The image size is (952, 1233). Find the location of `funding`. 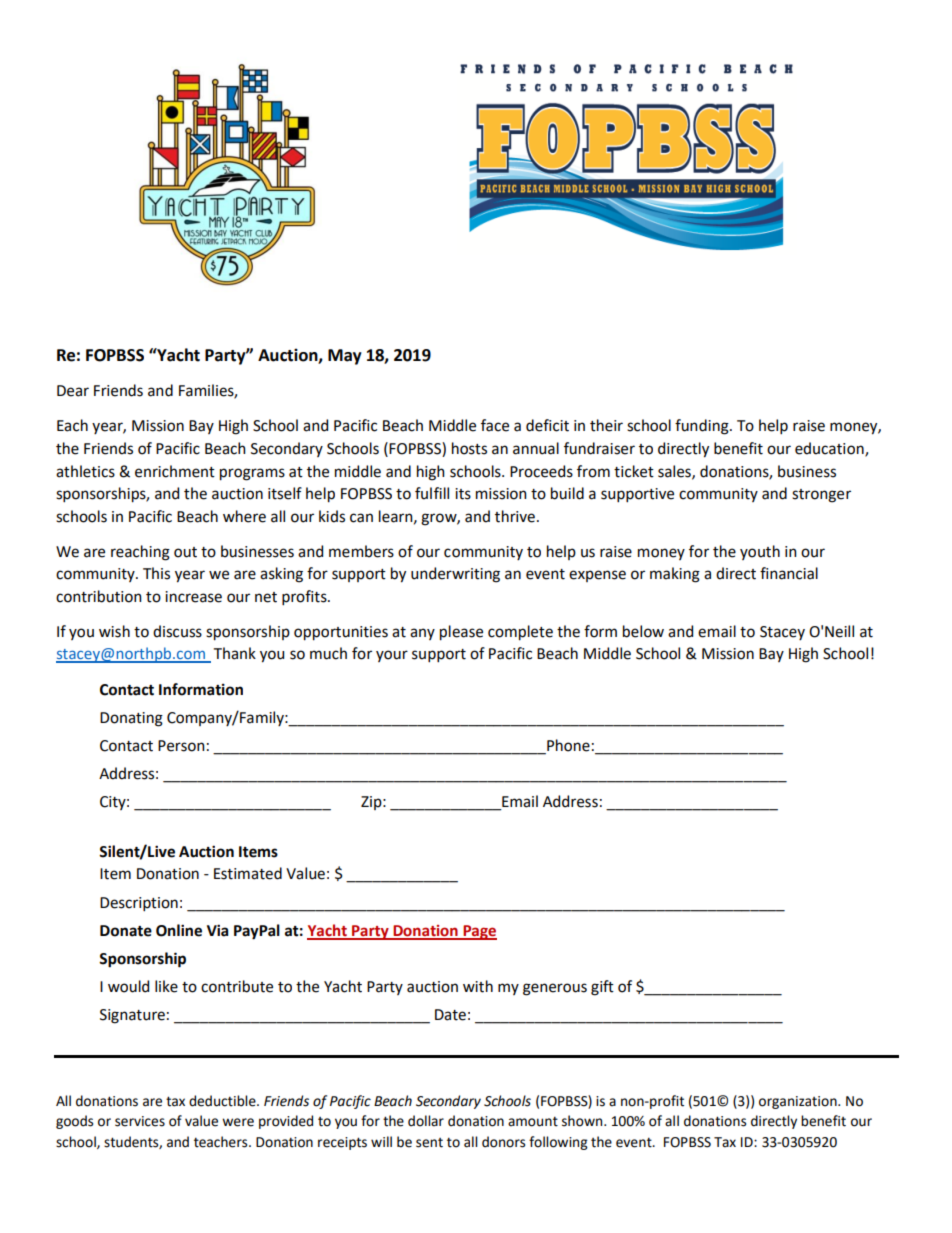

funding is located at coordinates (703, 427).
